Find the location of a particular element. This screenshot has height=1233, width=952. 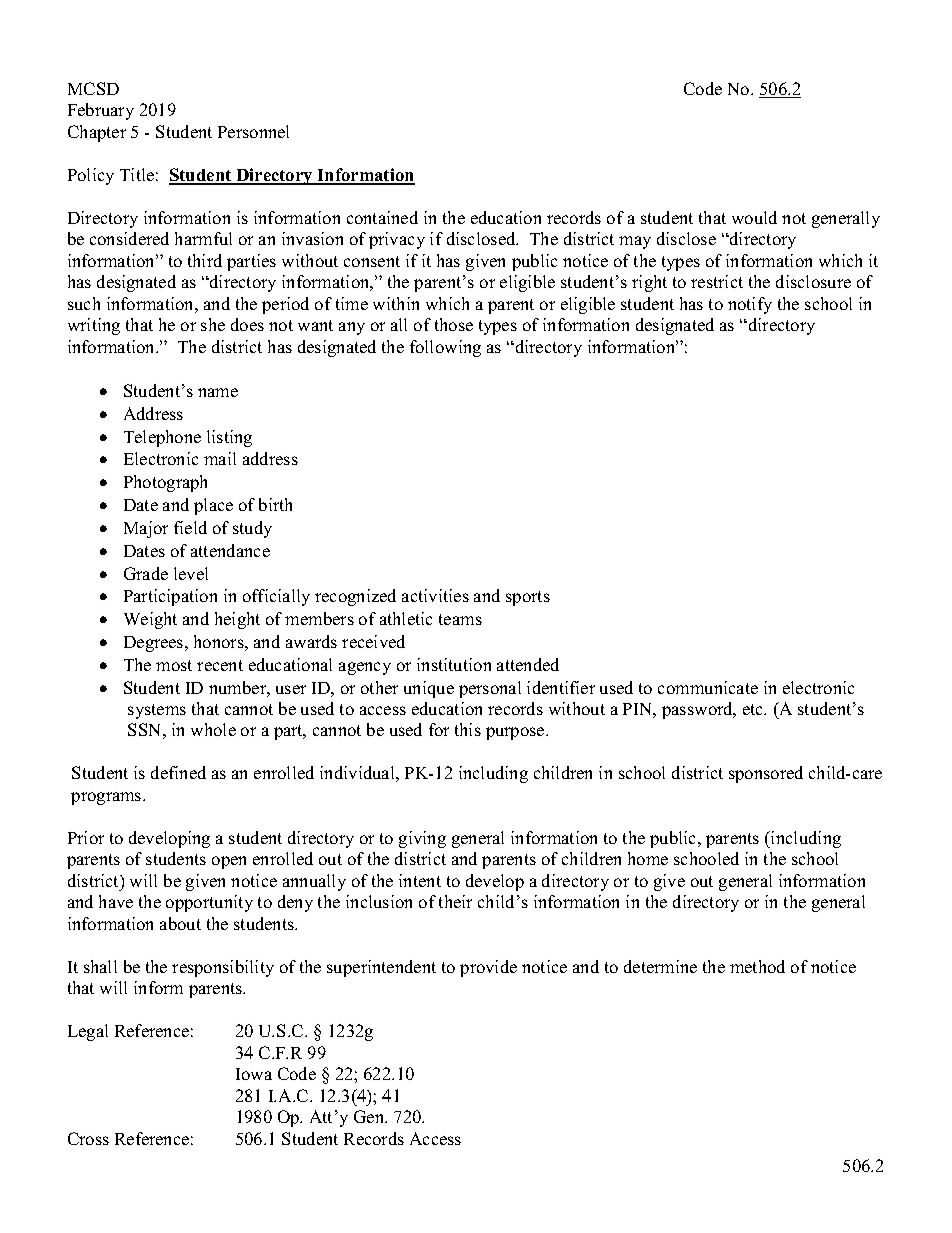

notify is located at coordinates (750, 305).
